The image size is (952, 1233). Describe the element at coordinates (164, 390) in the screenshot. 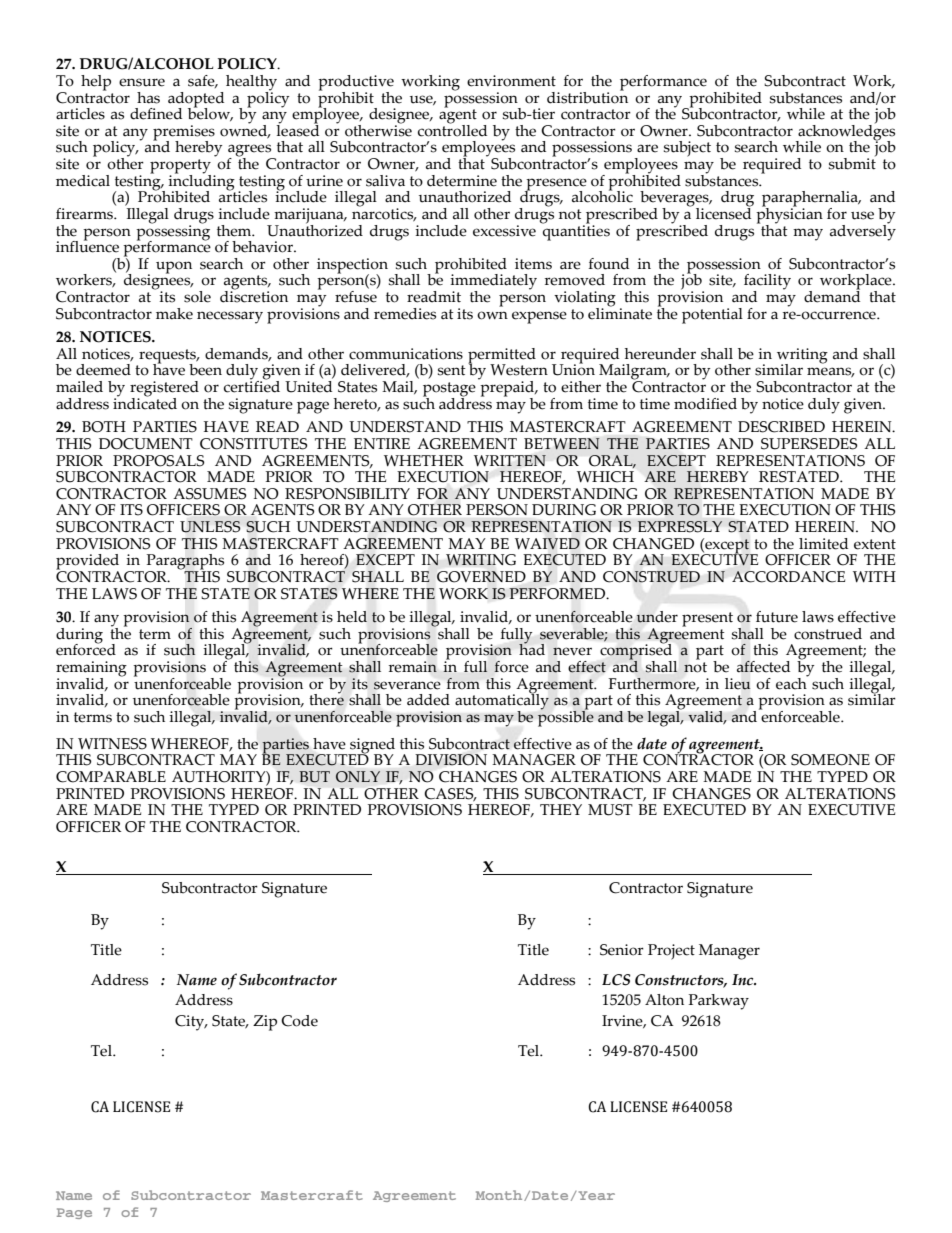

I see `registered` at that location.
